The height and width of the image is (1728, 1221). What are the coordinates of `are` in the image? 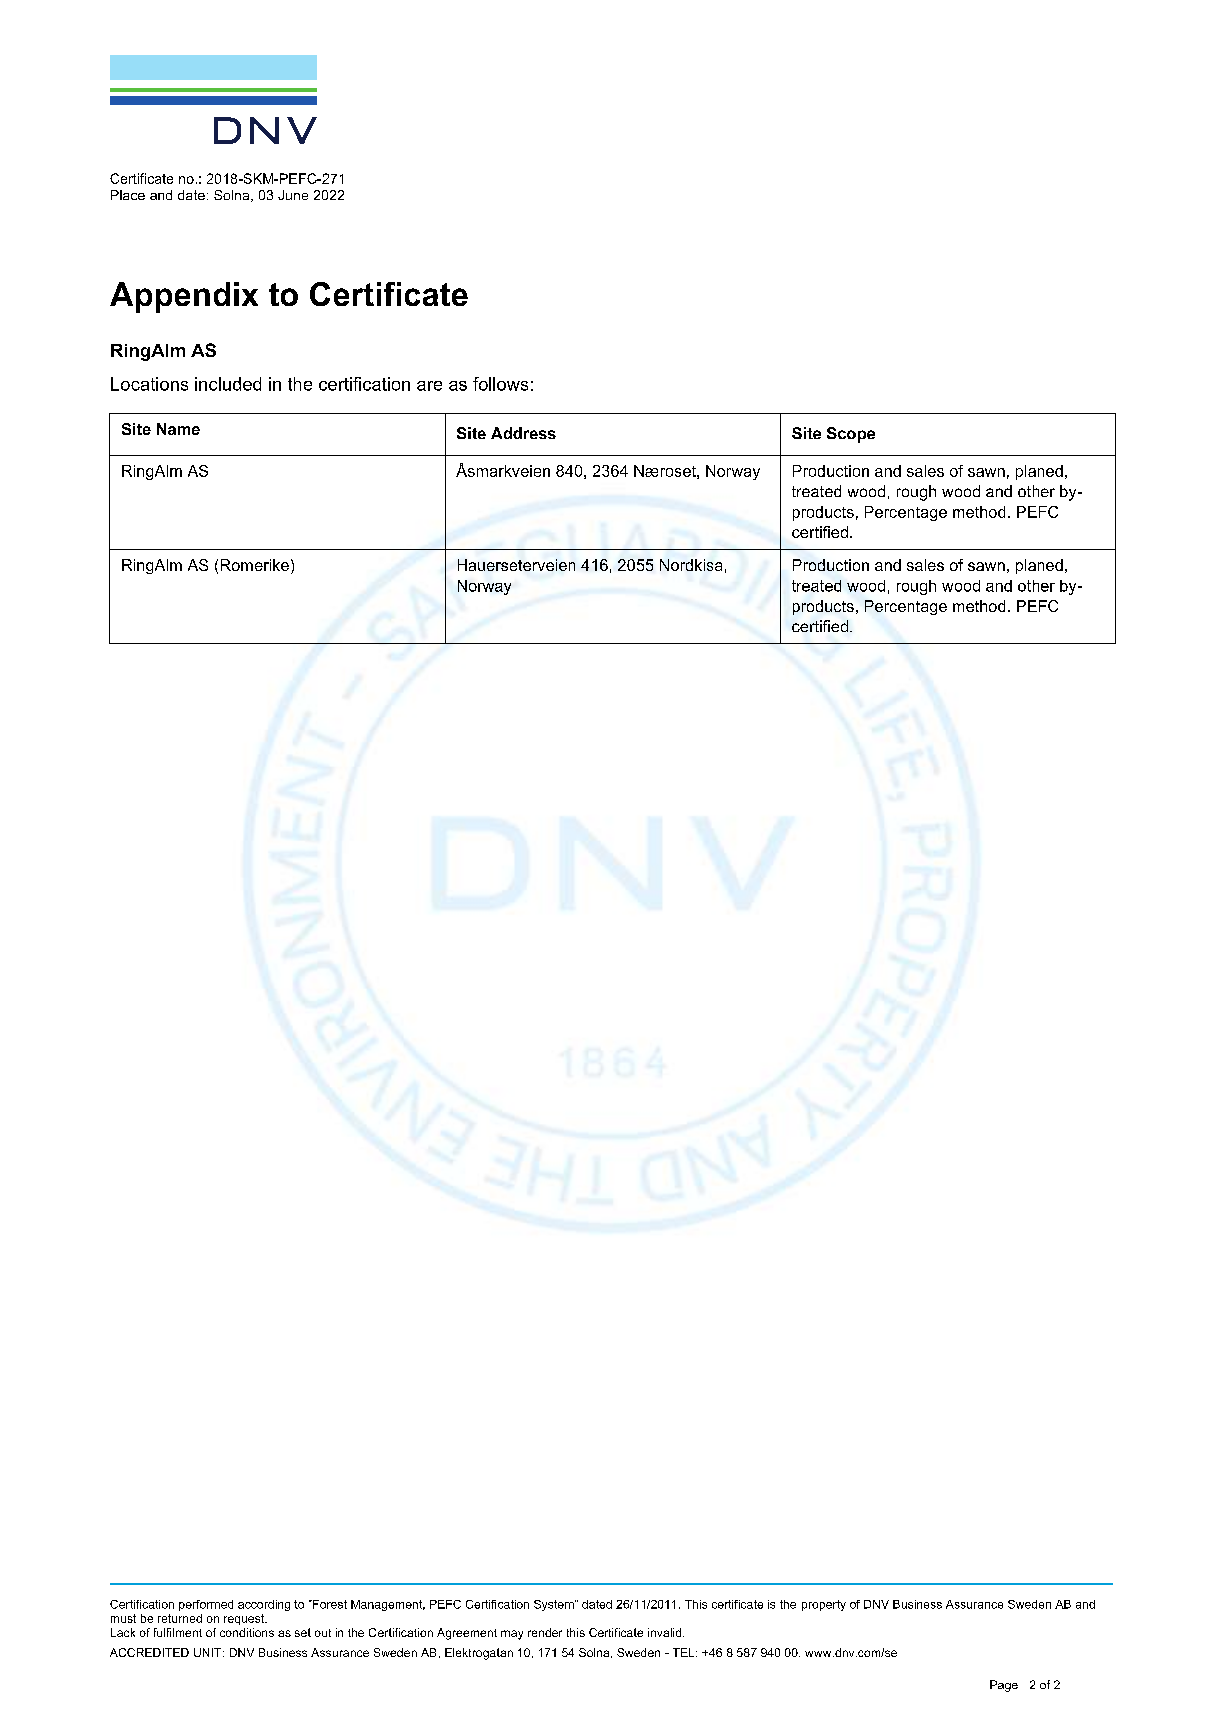 It's located at (429, 386).
